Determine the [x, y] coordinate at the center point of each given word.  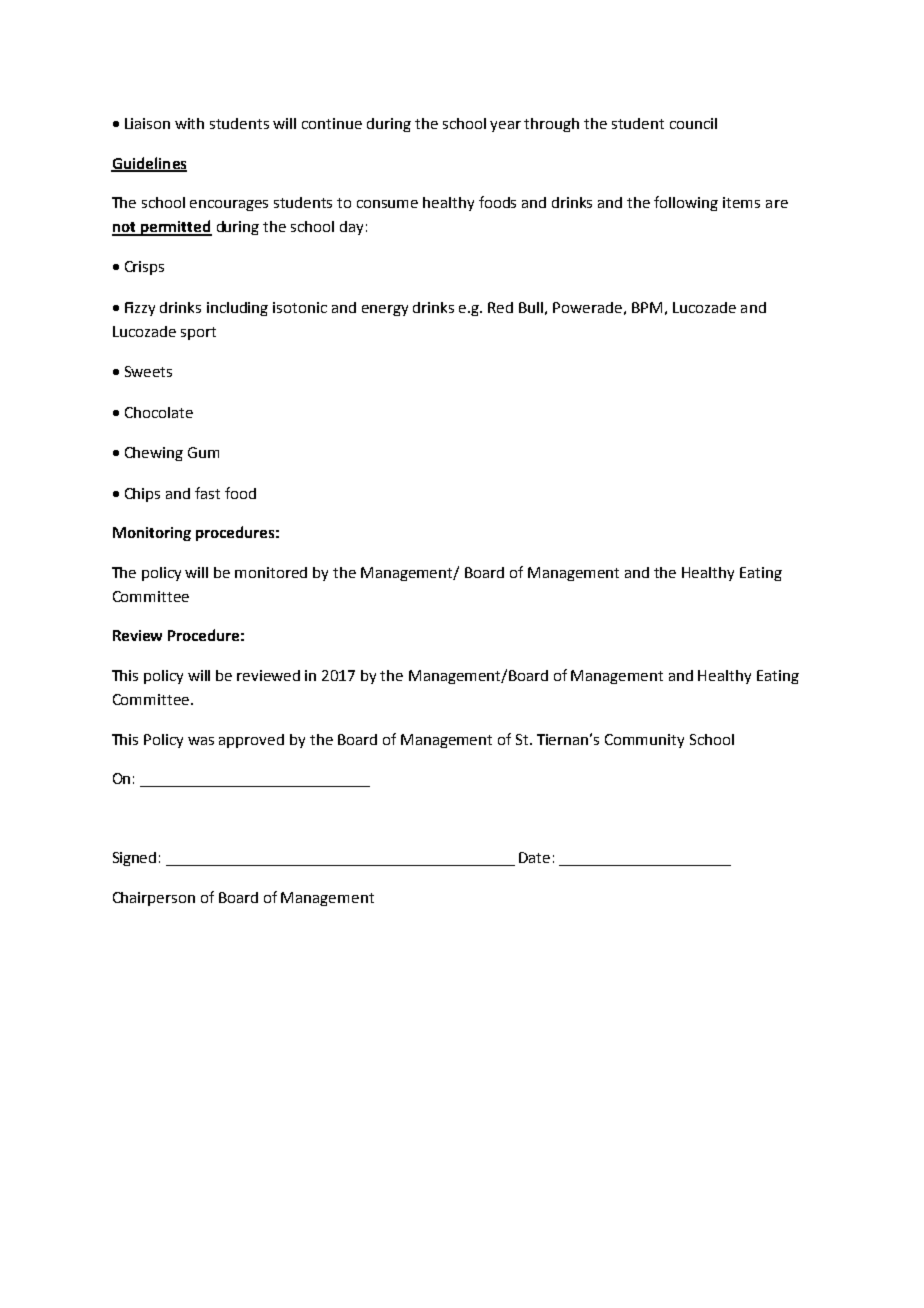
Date [534, 857]
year [505, 126]
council [693, 123]
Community [644, 741]
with [189, 123]
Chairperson [154, 899]
